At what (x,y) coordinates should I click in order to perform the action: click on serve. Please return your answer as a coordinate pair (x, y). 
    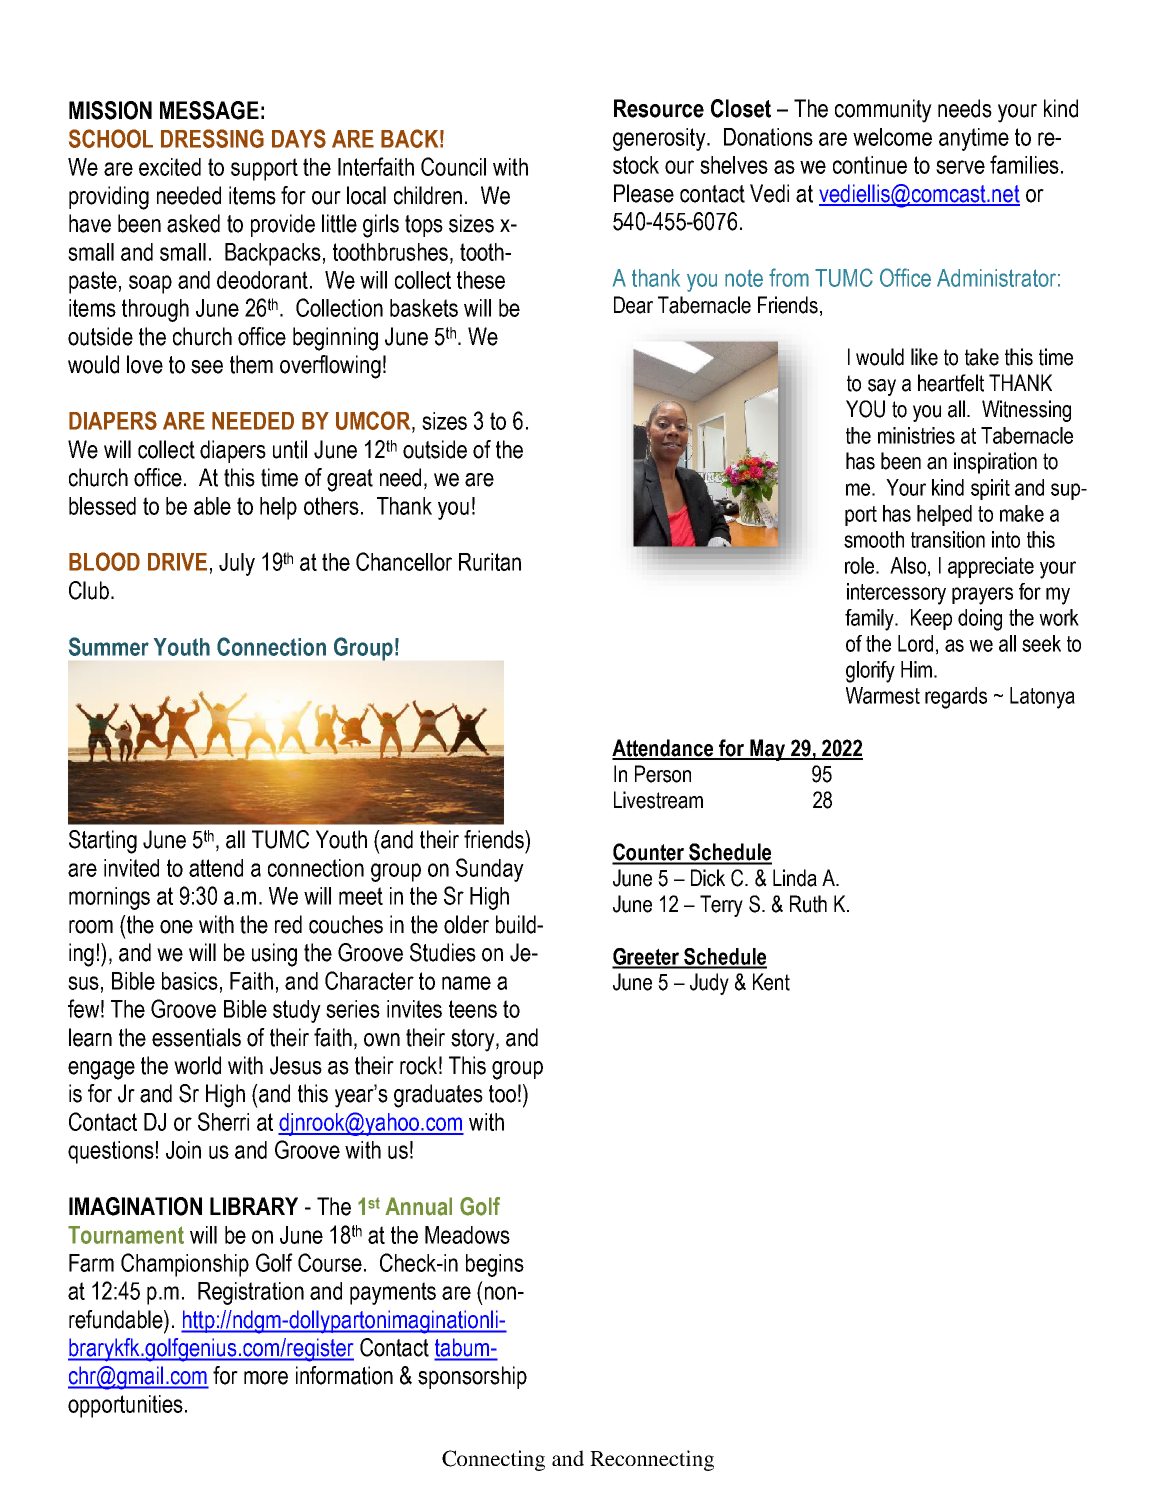
    Looking at the image, I should click on (960, 167).
